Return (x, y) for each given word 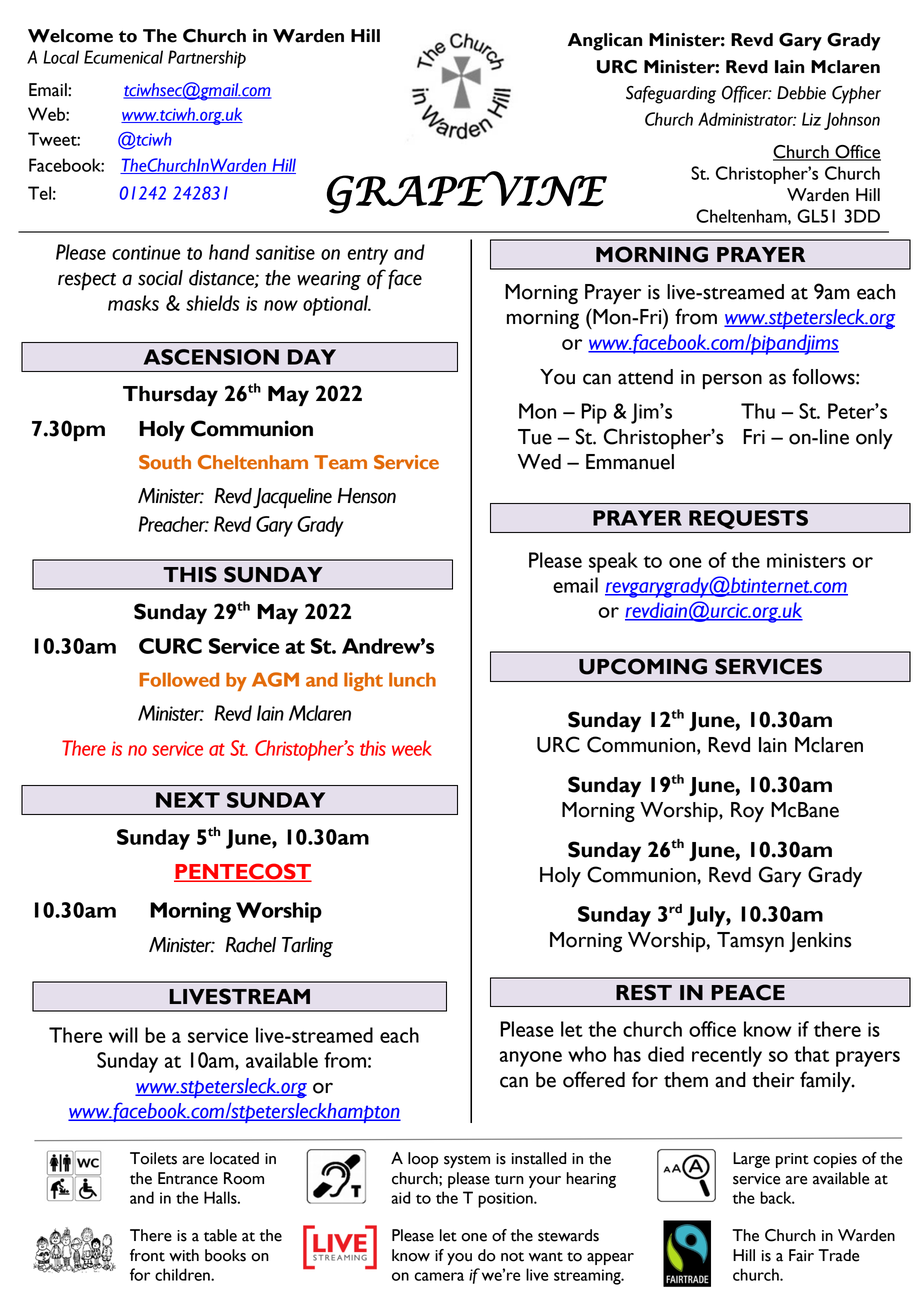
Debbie (801, 93)
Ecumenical (123, 57)
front (147, 1255)
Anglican (605, 42)
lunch (412, 679)
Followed (179, 679)
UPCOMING (643, 666)
